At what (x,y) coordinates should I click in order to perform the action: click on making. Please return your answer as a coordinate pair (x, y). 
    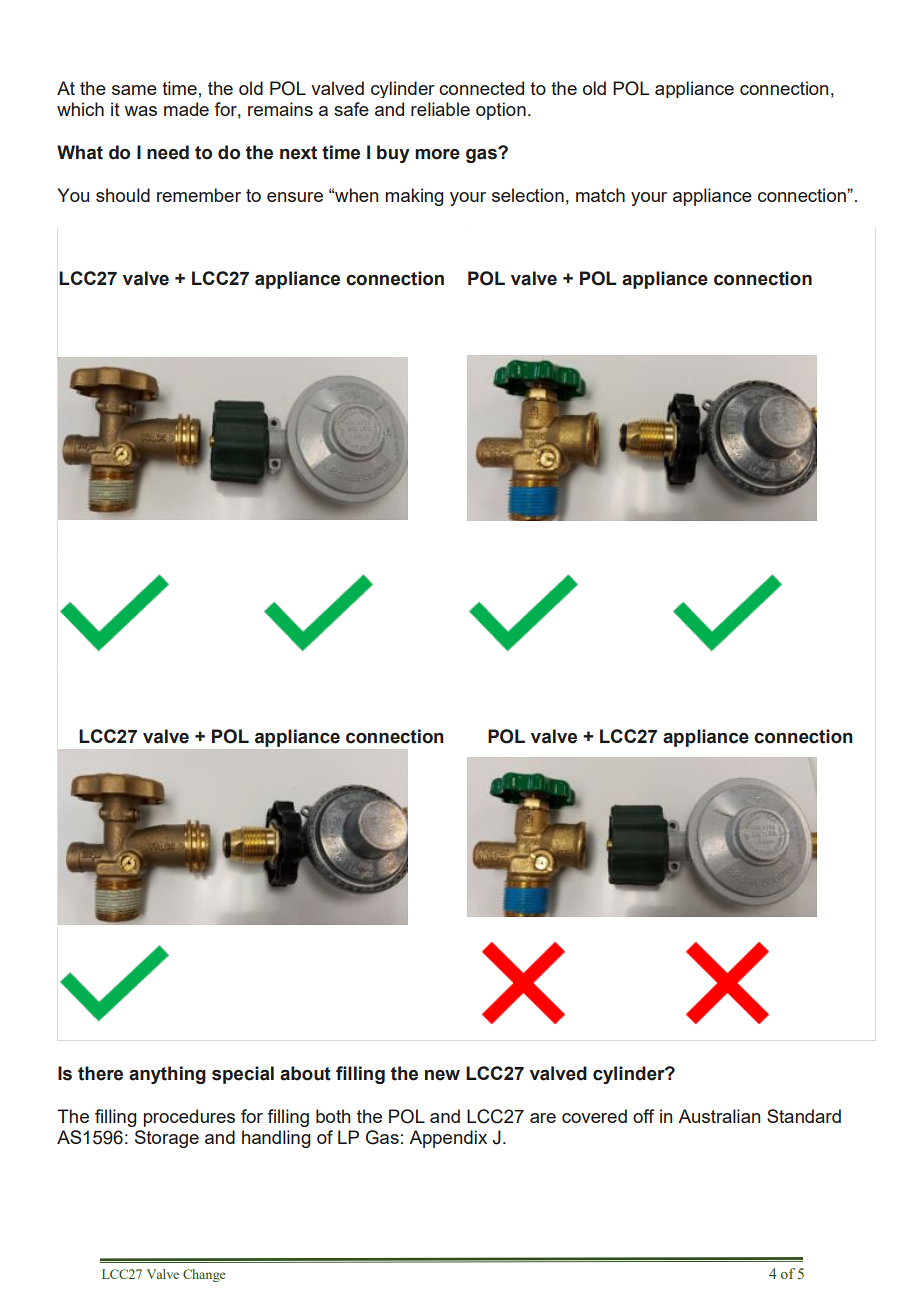
    Looking at the image, I should click on (414, 197).
